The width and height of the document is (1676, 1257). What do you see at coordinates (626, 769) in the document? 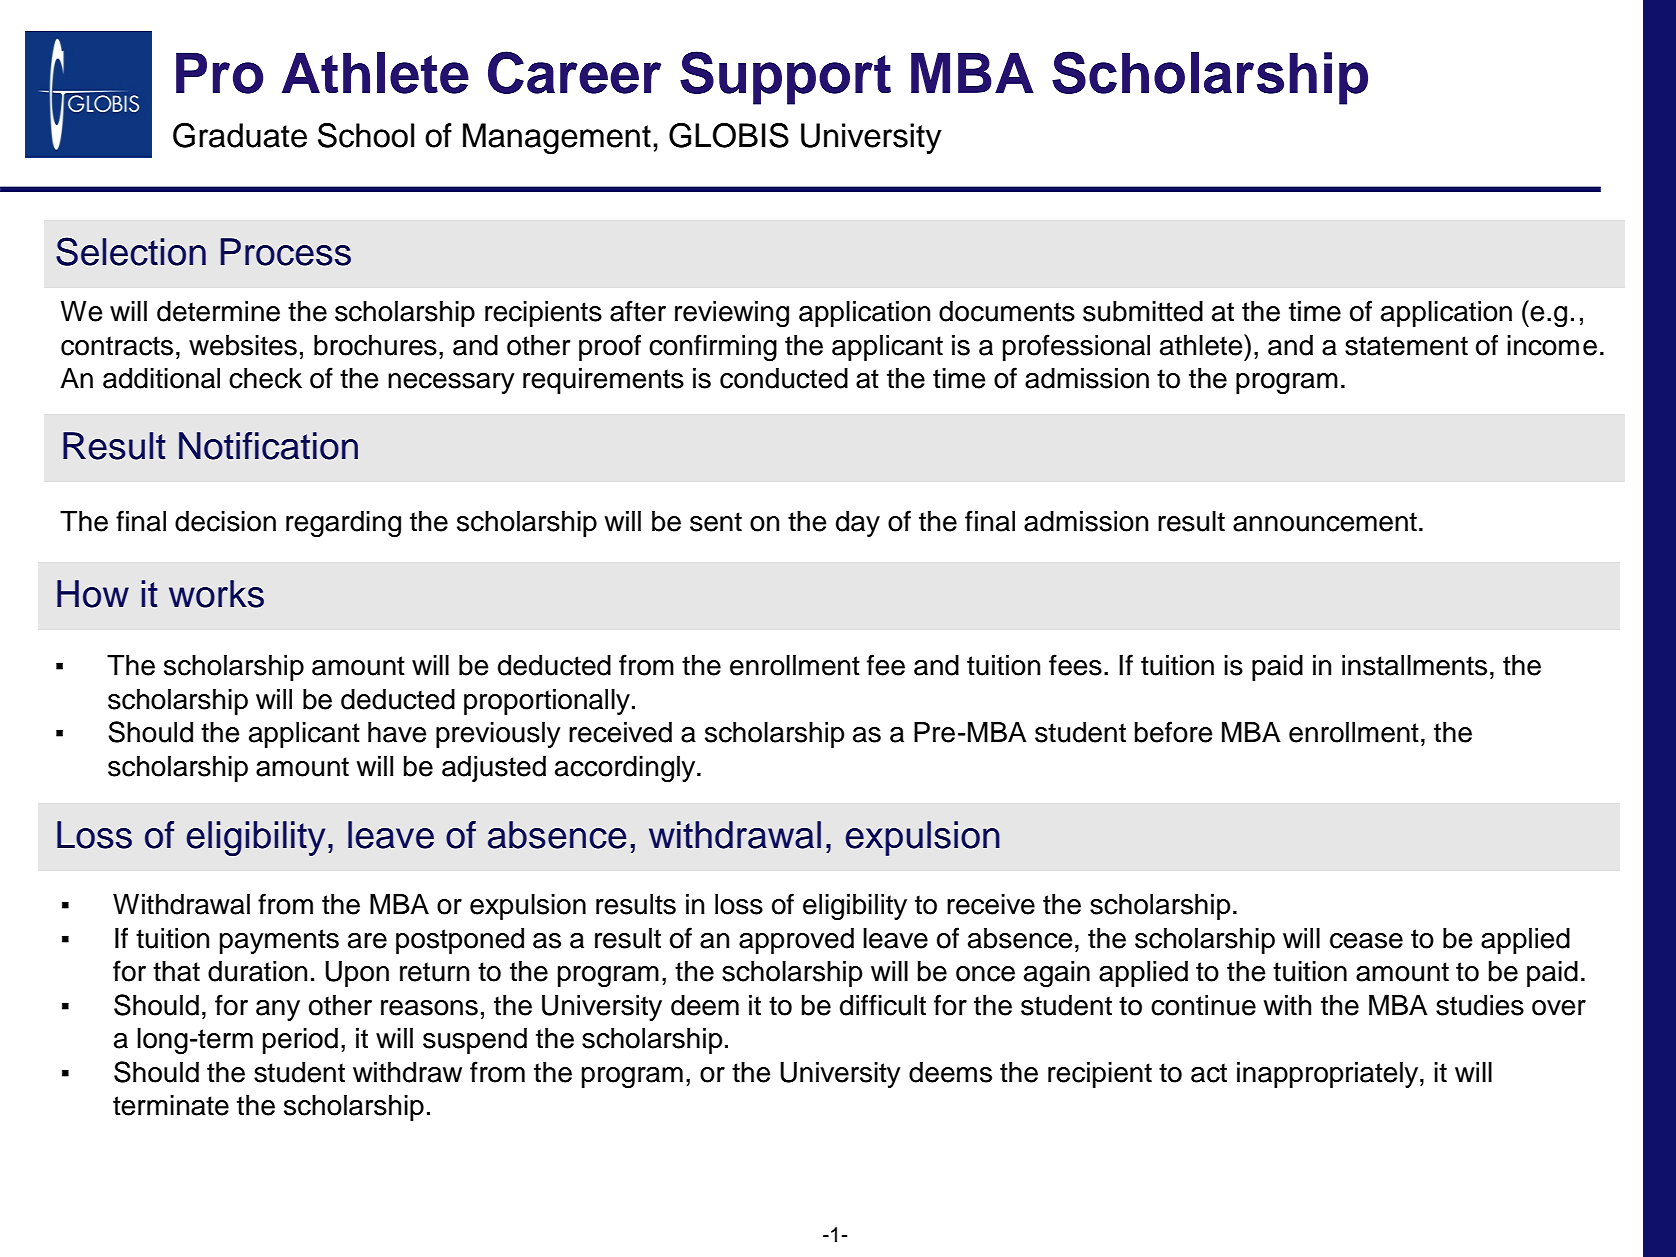
I see `accordingly` at bounding box center [626, 769].
